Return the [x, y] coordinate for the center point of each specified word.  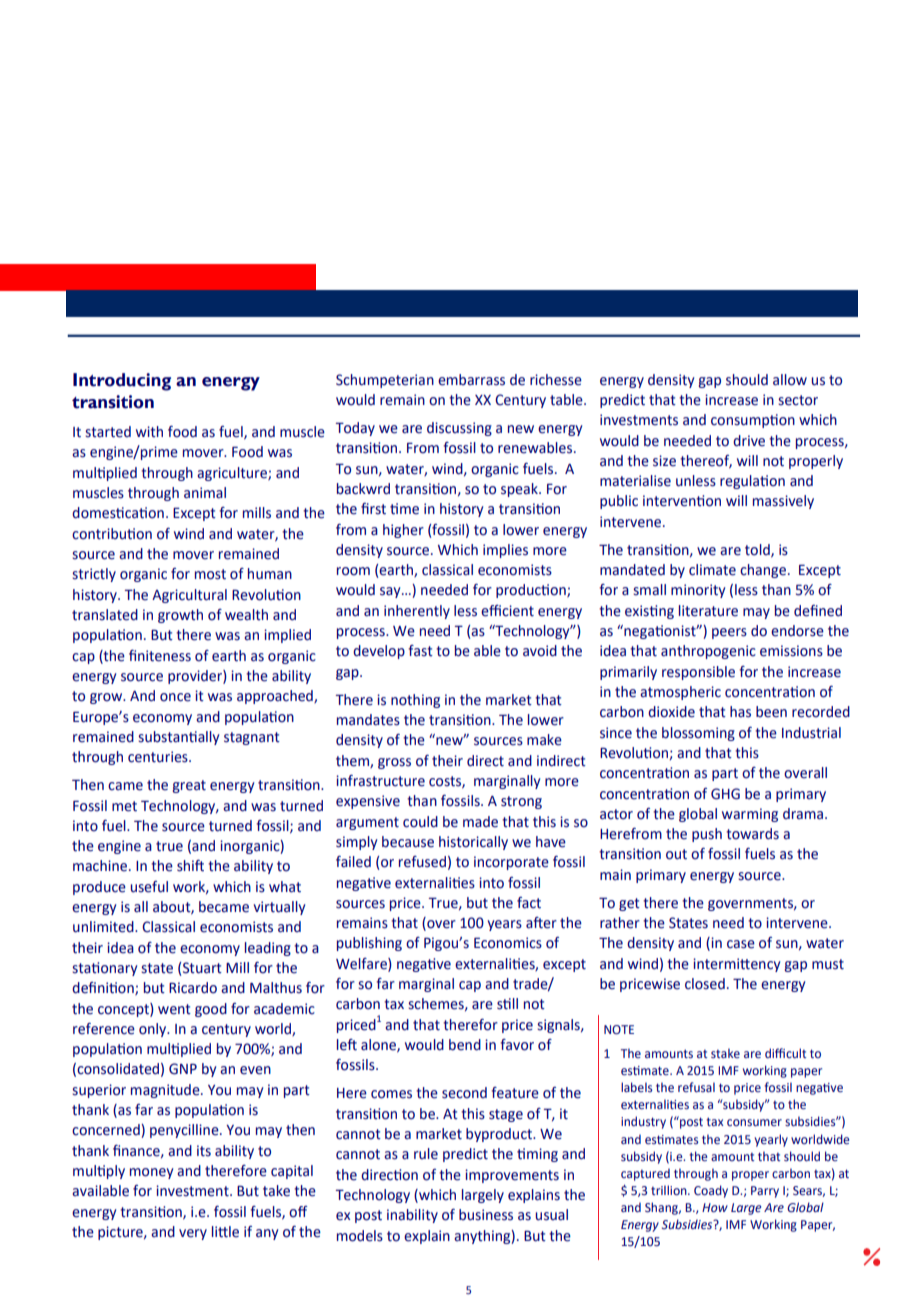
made [480, 822]
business [486, 1215]
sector [798, 400]
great [189, 786]
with [149, 432]
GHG [725, 794]
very [193, 1234]
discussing [459, 429]
